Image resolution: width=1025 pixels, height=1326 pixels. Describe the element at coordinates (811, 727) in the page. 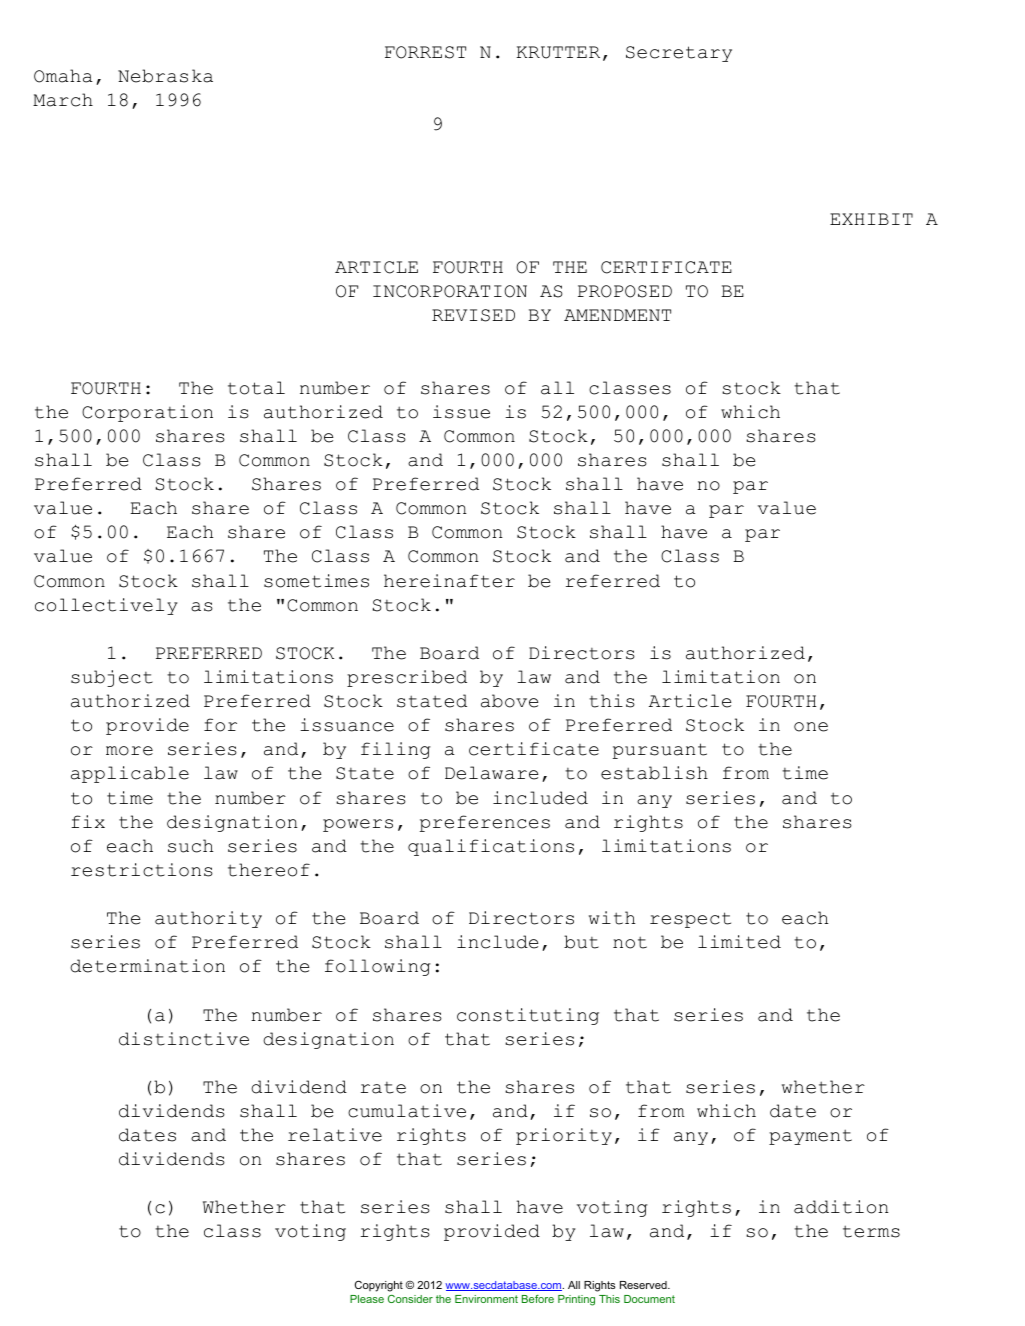

I see `one` at that location.
